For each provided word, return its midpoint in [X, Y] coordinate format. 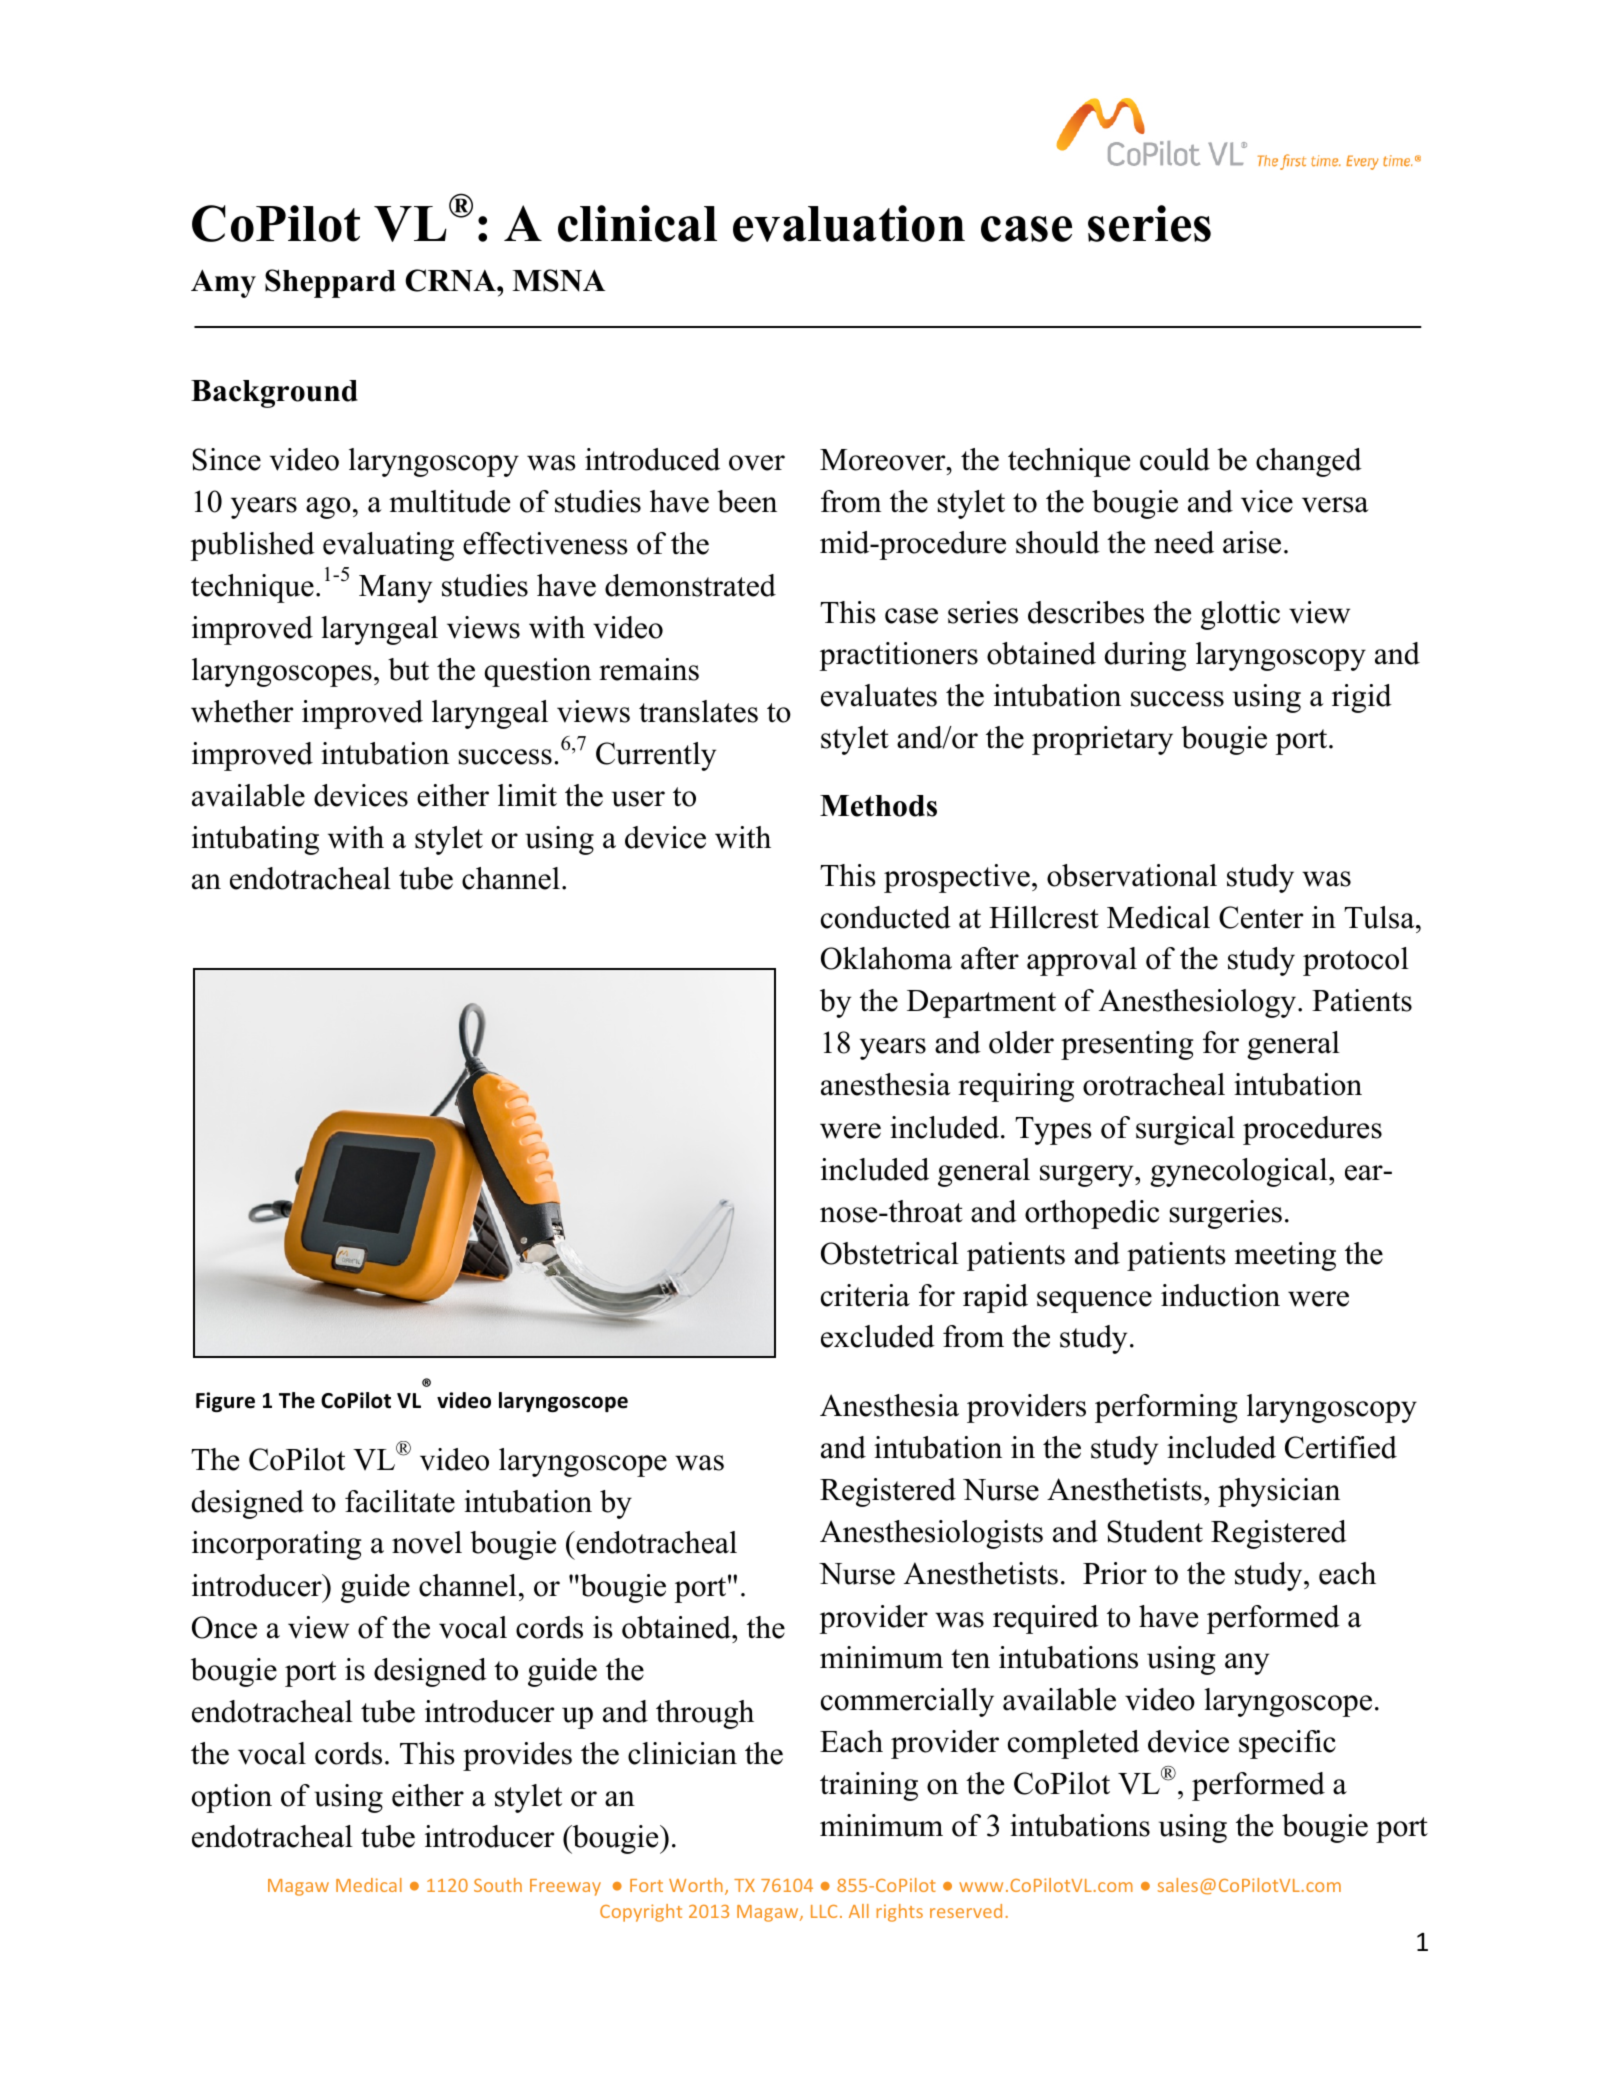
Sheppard [330, 283]
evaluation [849, 223]
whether [242, 711]
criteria [865, 1295]
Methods [878, 806]
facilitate [400, 1501]
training [869, 1786]
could [1175, 459]
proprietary [1102, 740]
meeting [1285, 1256]
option [232, 1798]
